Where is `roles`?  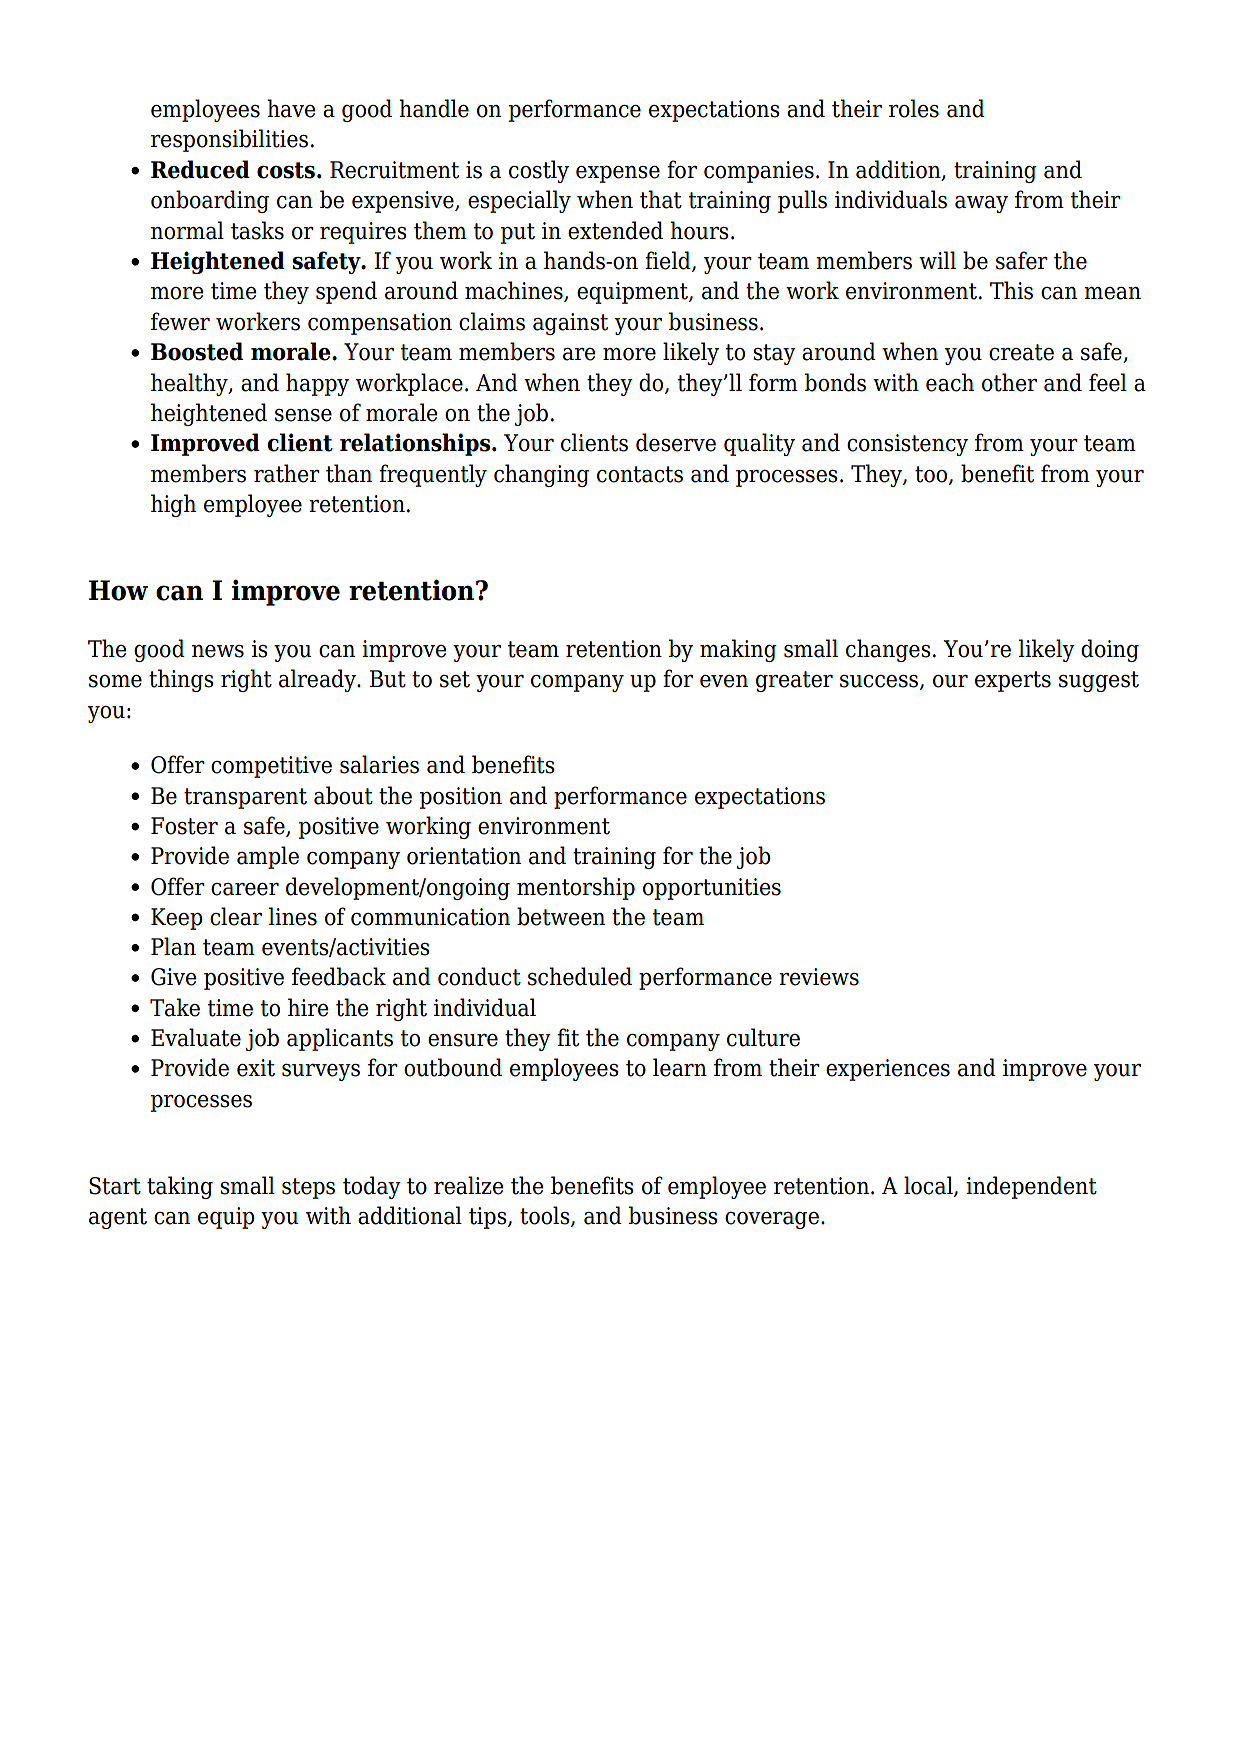 roles is located at coordinates (914, 108).
